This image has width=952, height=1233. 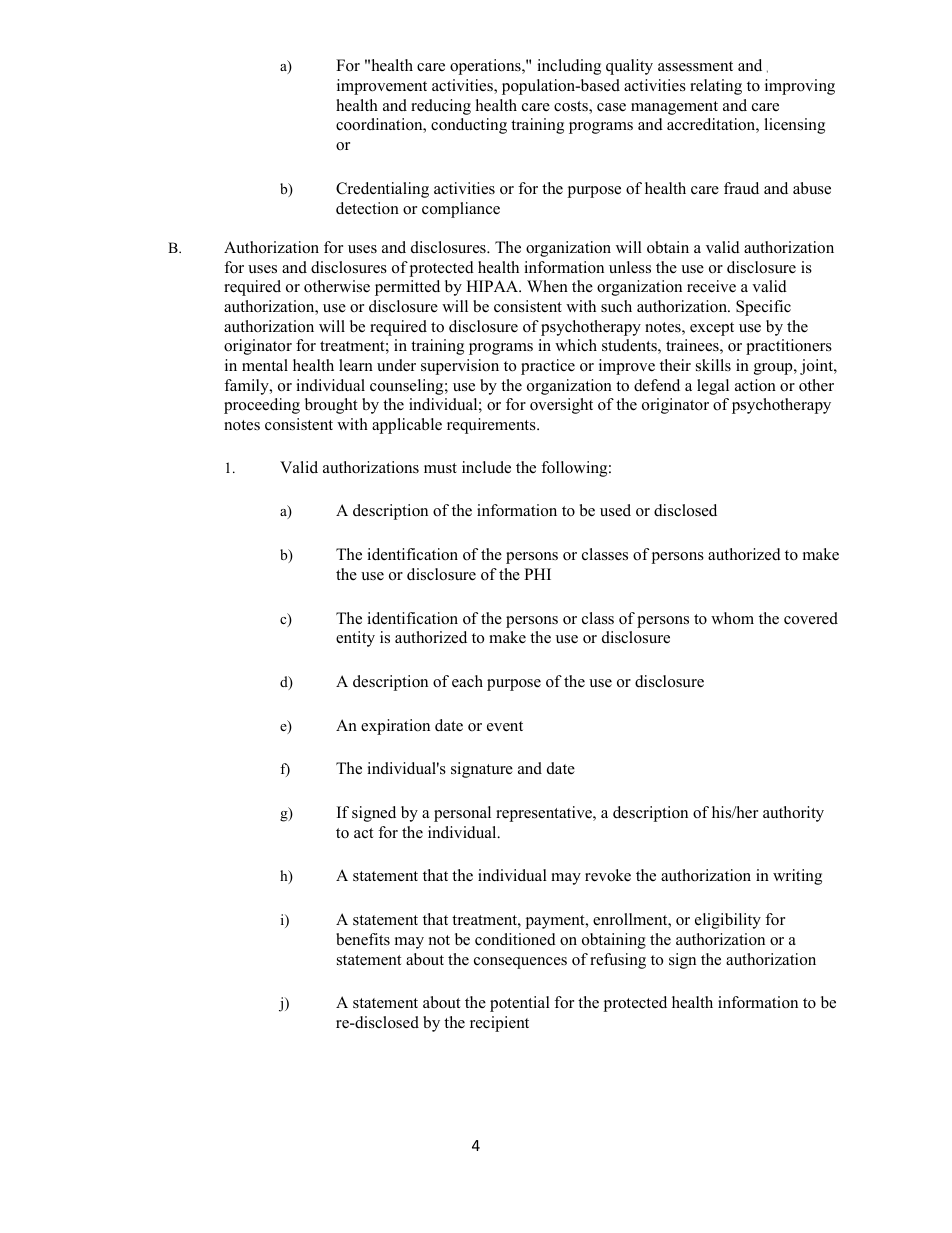 What do you see at coordinates (355, 639) in the image?
I see `entity` at bounding box center [355, 639].
